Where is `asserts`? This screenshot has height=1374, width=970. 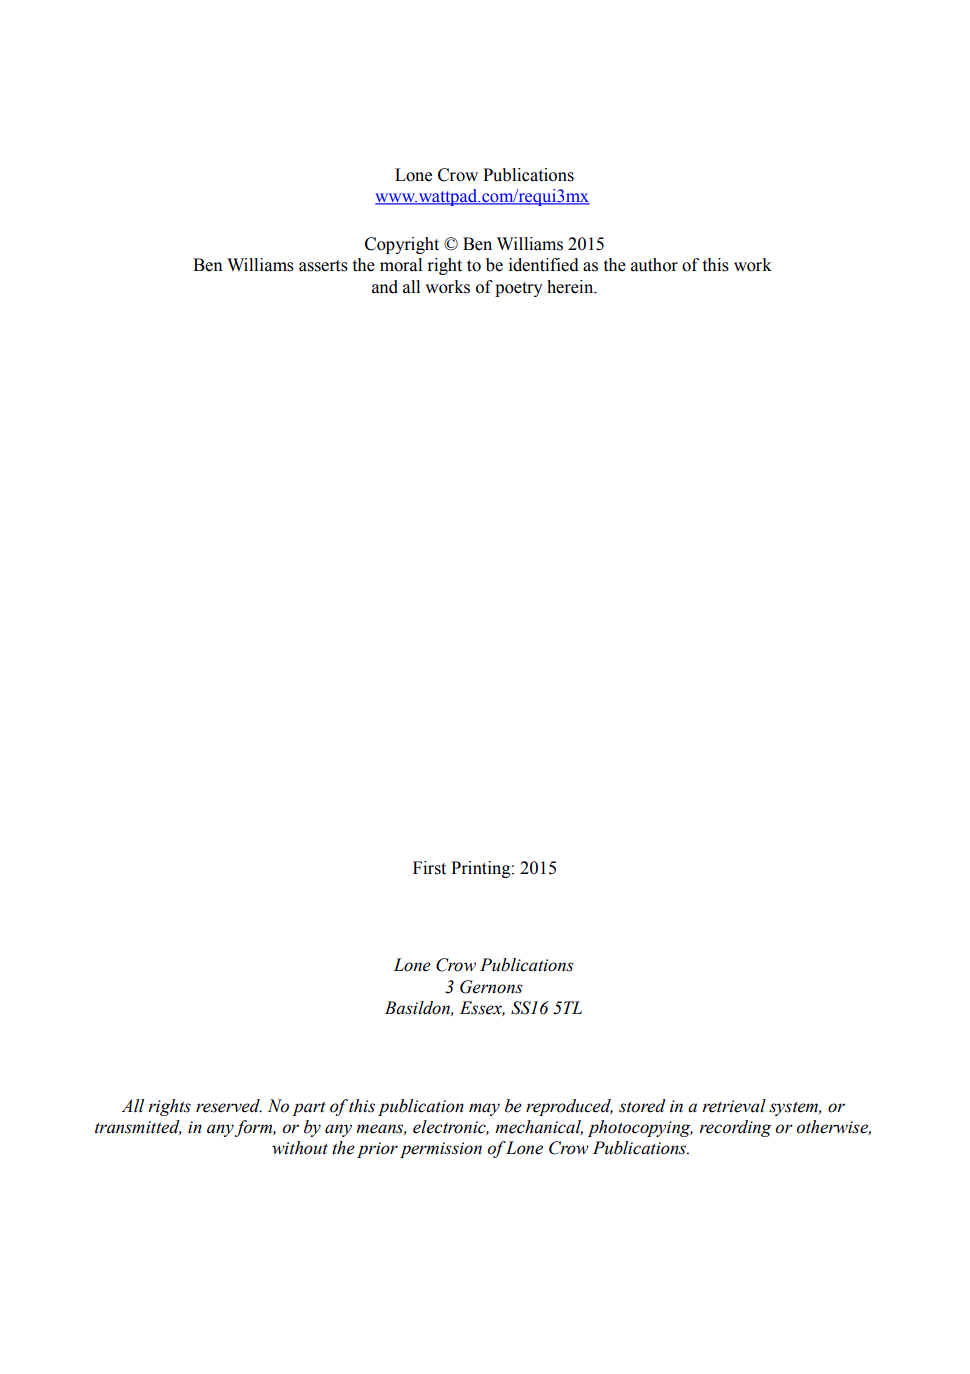 asserts is located at coordinates (323, 266).
